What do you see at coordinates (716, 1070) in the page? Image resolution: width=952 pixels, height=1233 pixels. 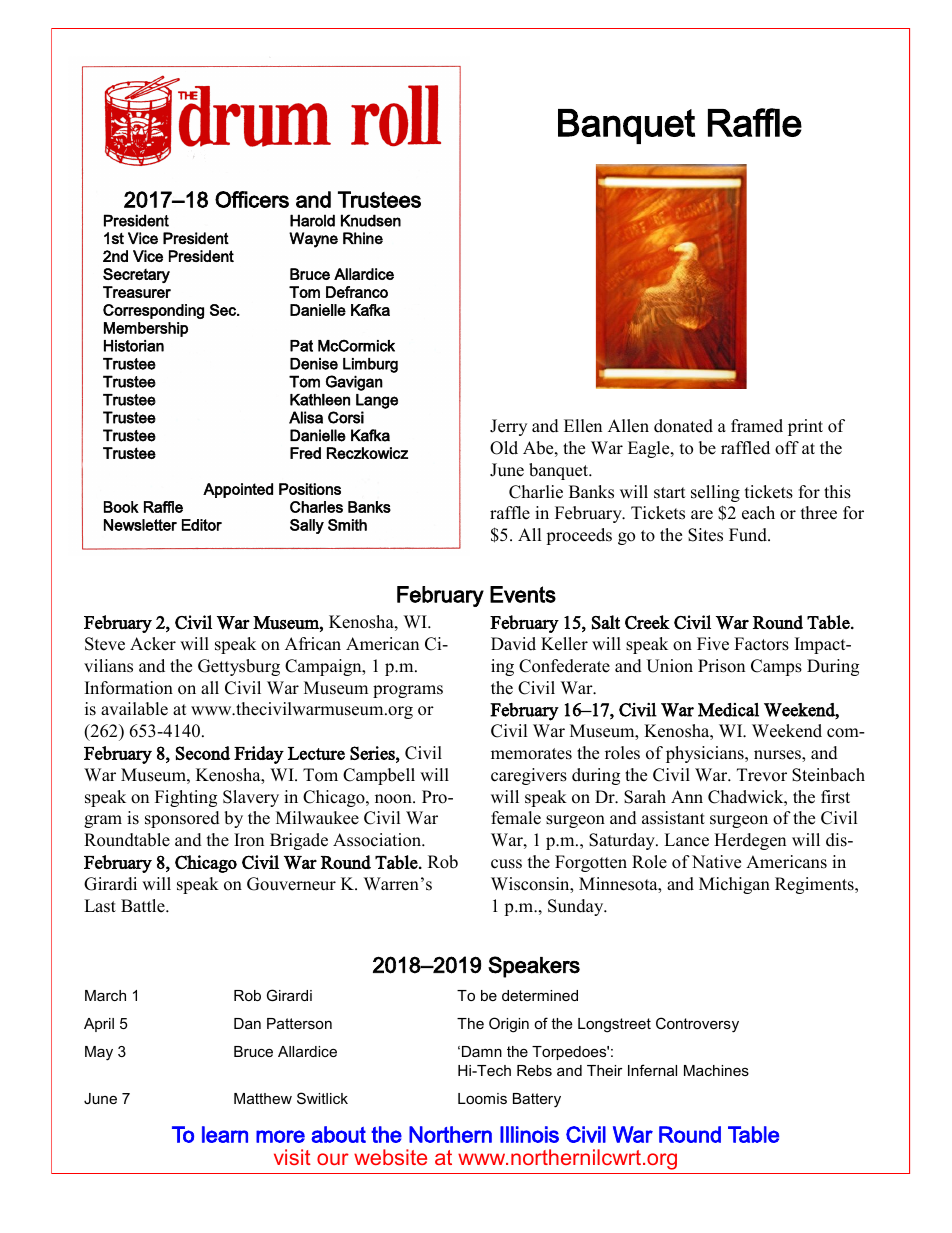 I see `Machines` at bounding box center [716, 1070].
